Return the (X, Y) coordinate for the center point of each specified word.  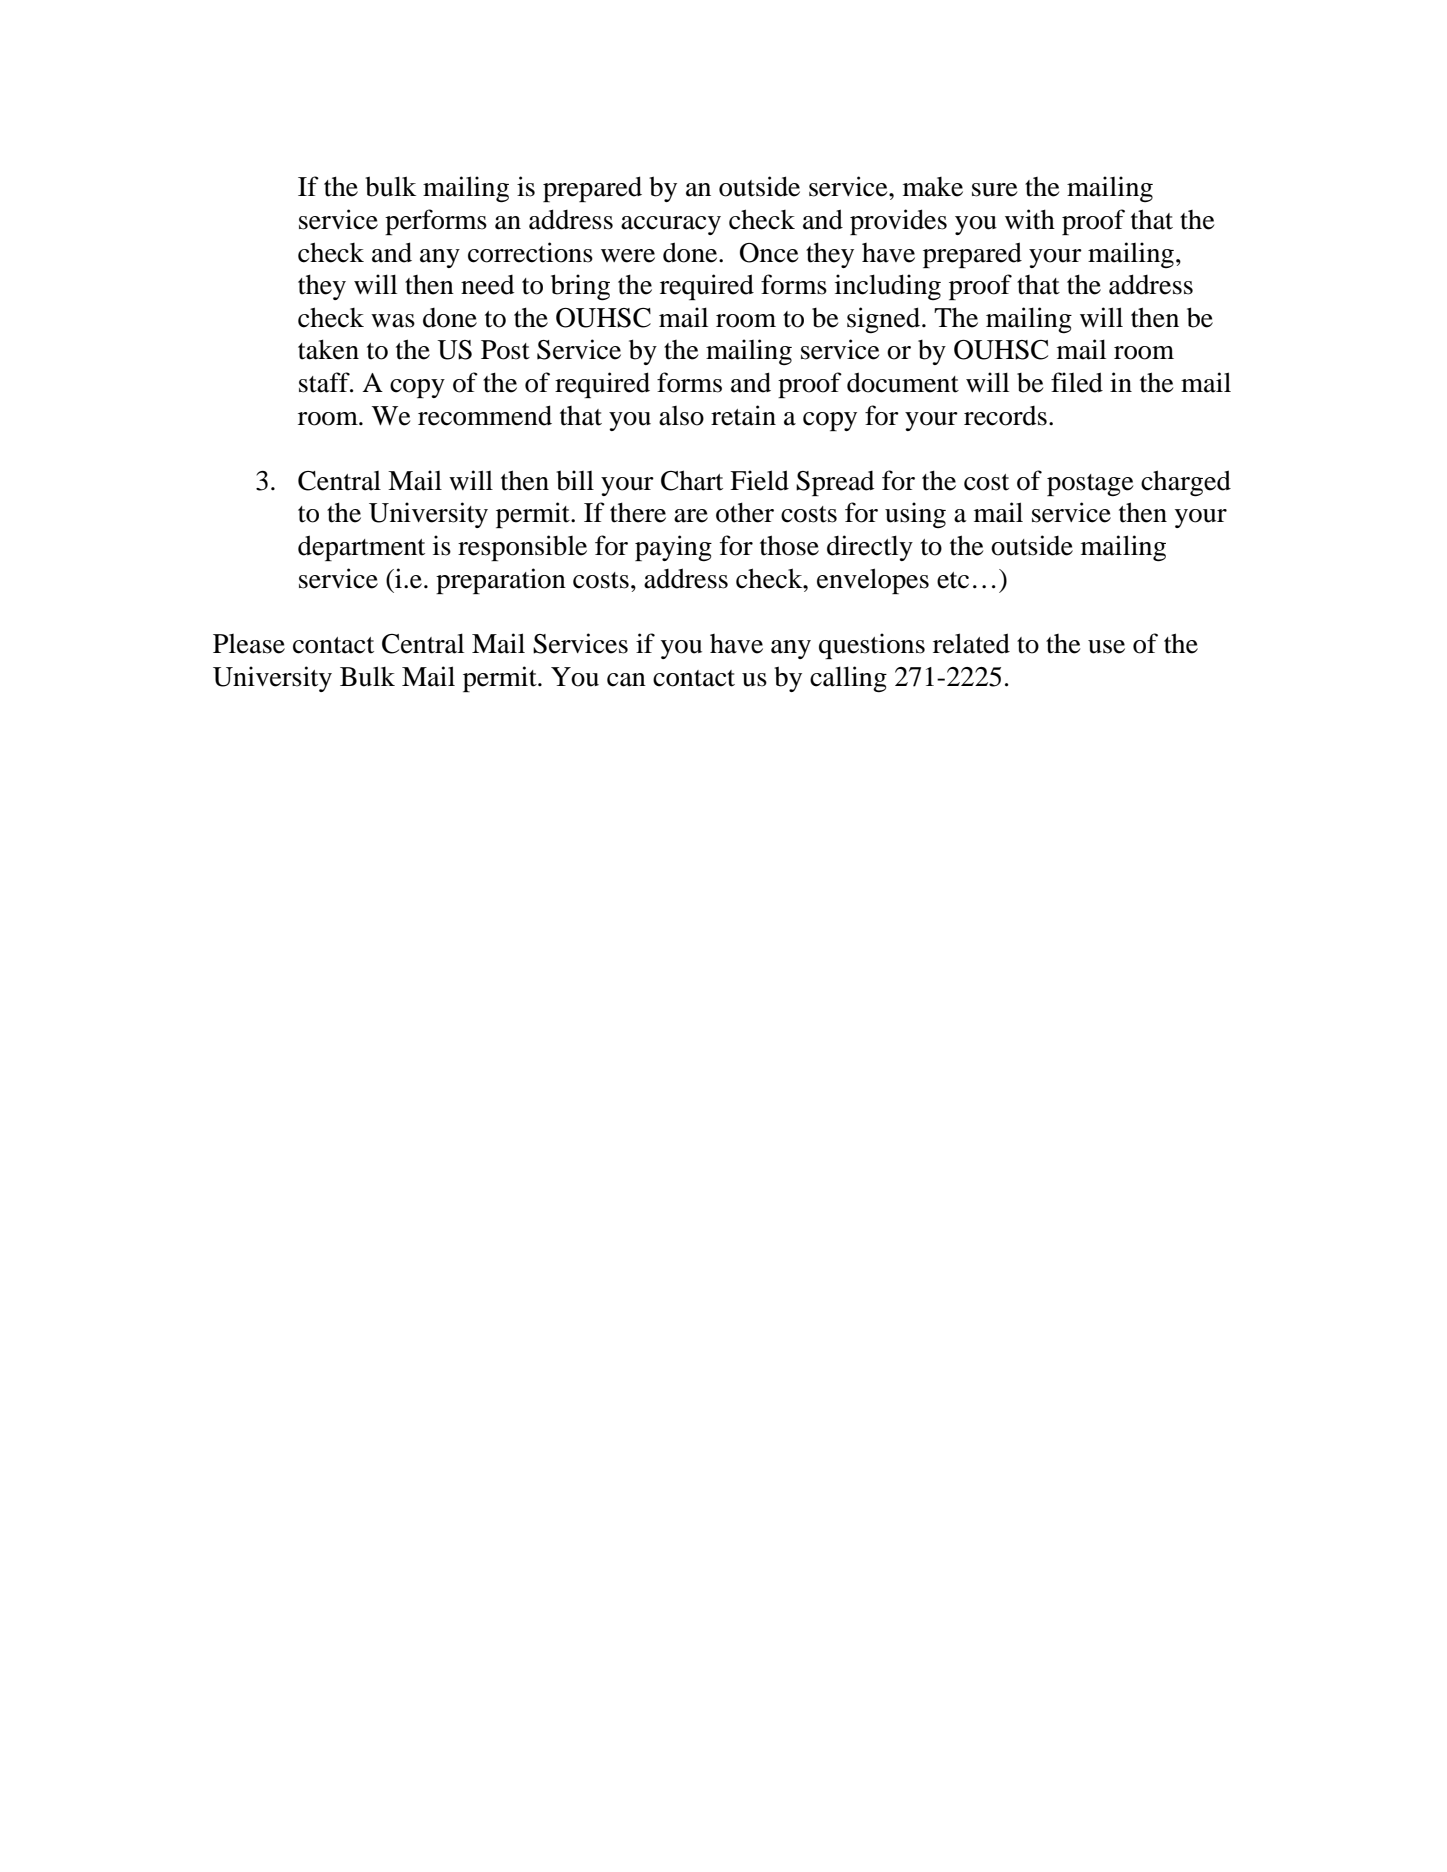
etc (953, 580)
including (888, 287)
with (1030, 219)
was (393, 321)
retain (743, 415)
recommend (485, 415)
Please (249, 644)
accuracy (671, 225)
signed (885, 320)
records (1005, 416)
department (361, 548)
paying (673, 548)
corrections (530, 252)
